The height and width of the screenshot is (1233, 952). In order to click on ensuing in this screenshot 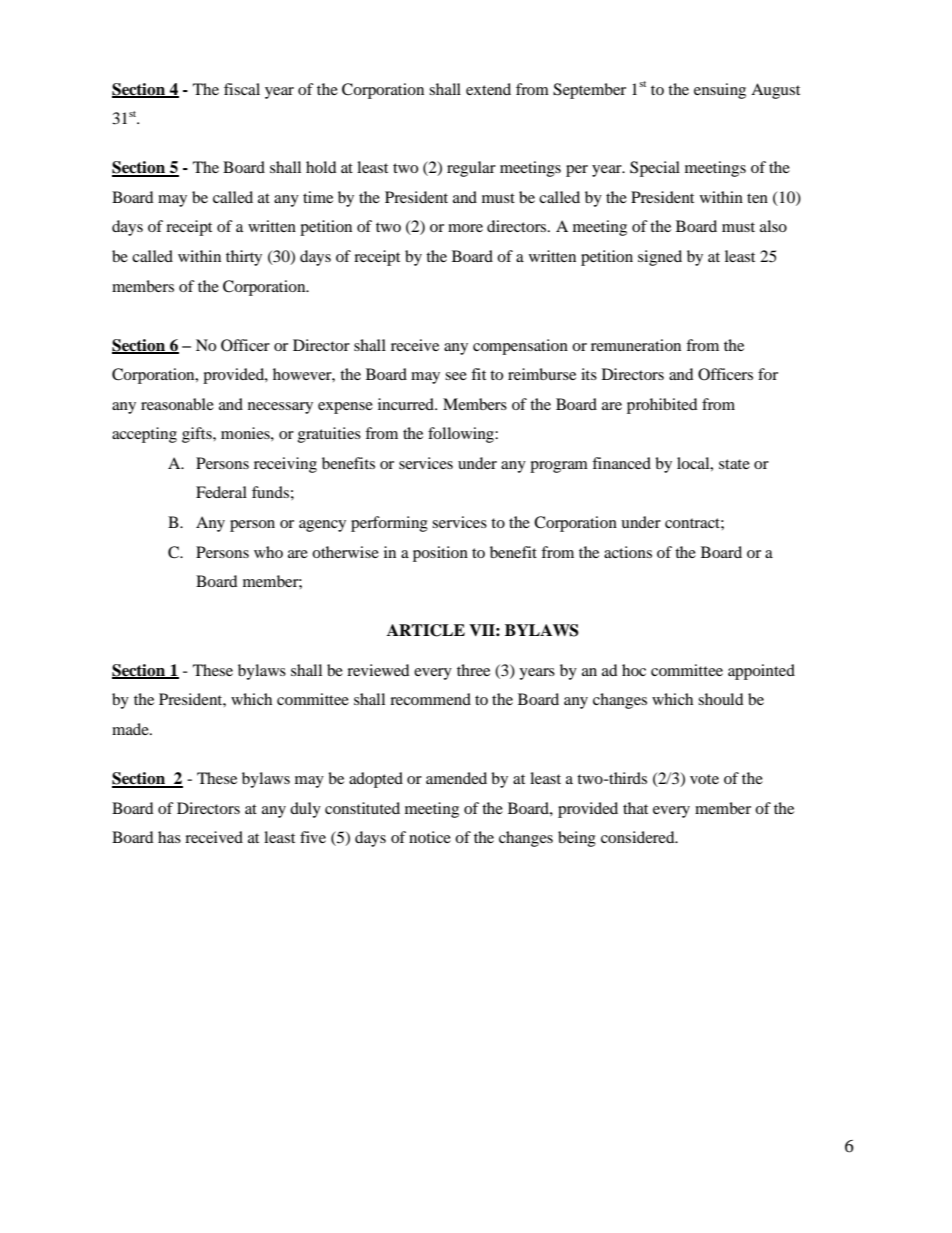, I will do `click(720, 91)`.
